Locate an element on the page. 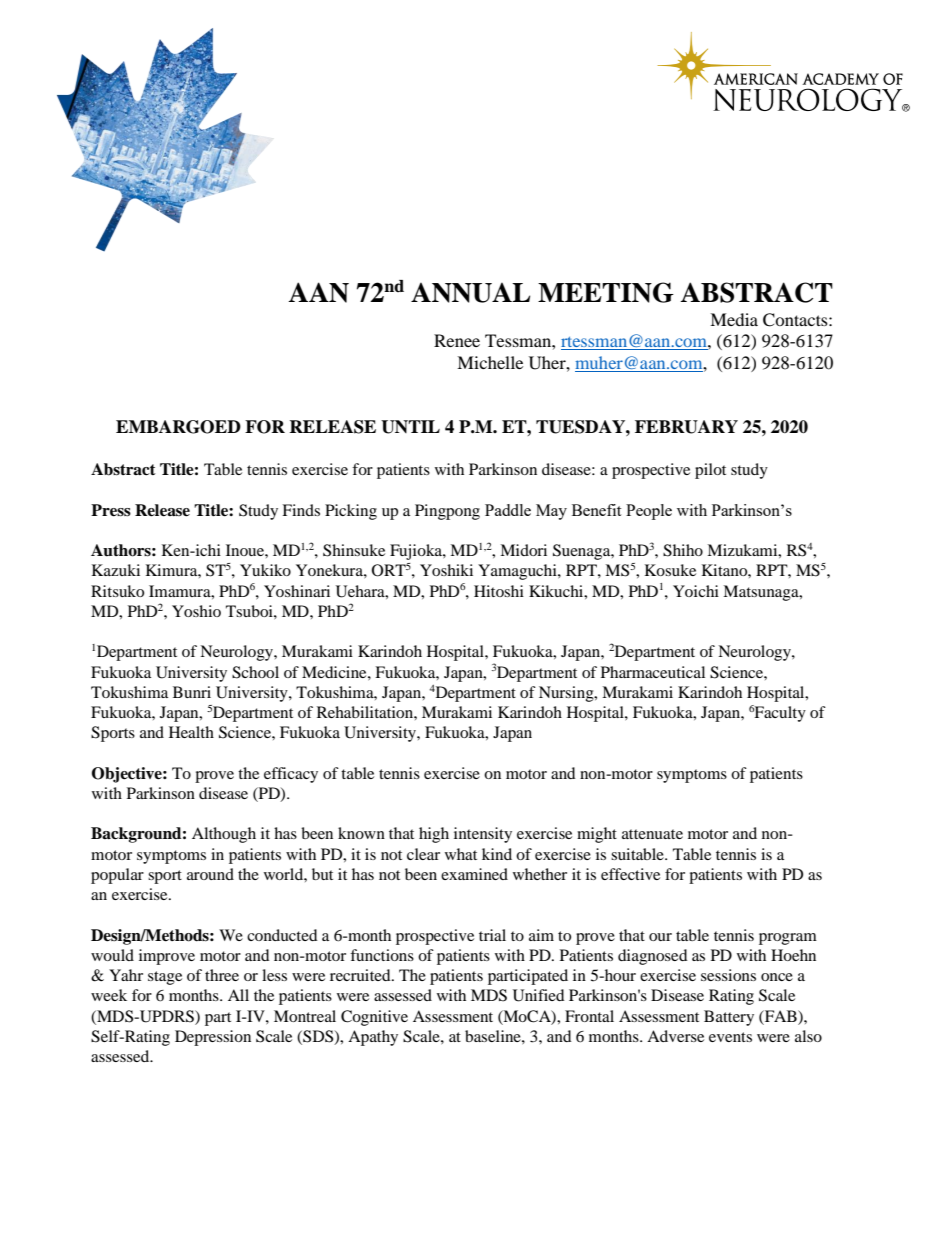 This document has width=952, height=1233. EMBARGOED is located at coordinates (178, 427).
